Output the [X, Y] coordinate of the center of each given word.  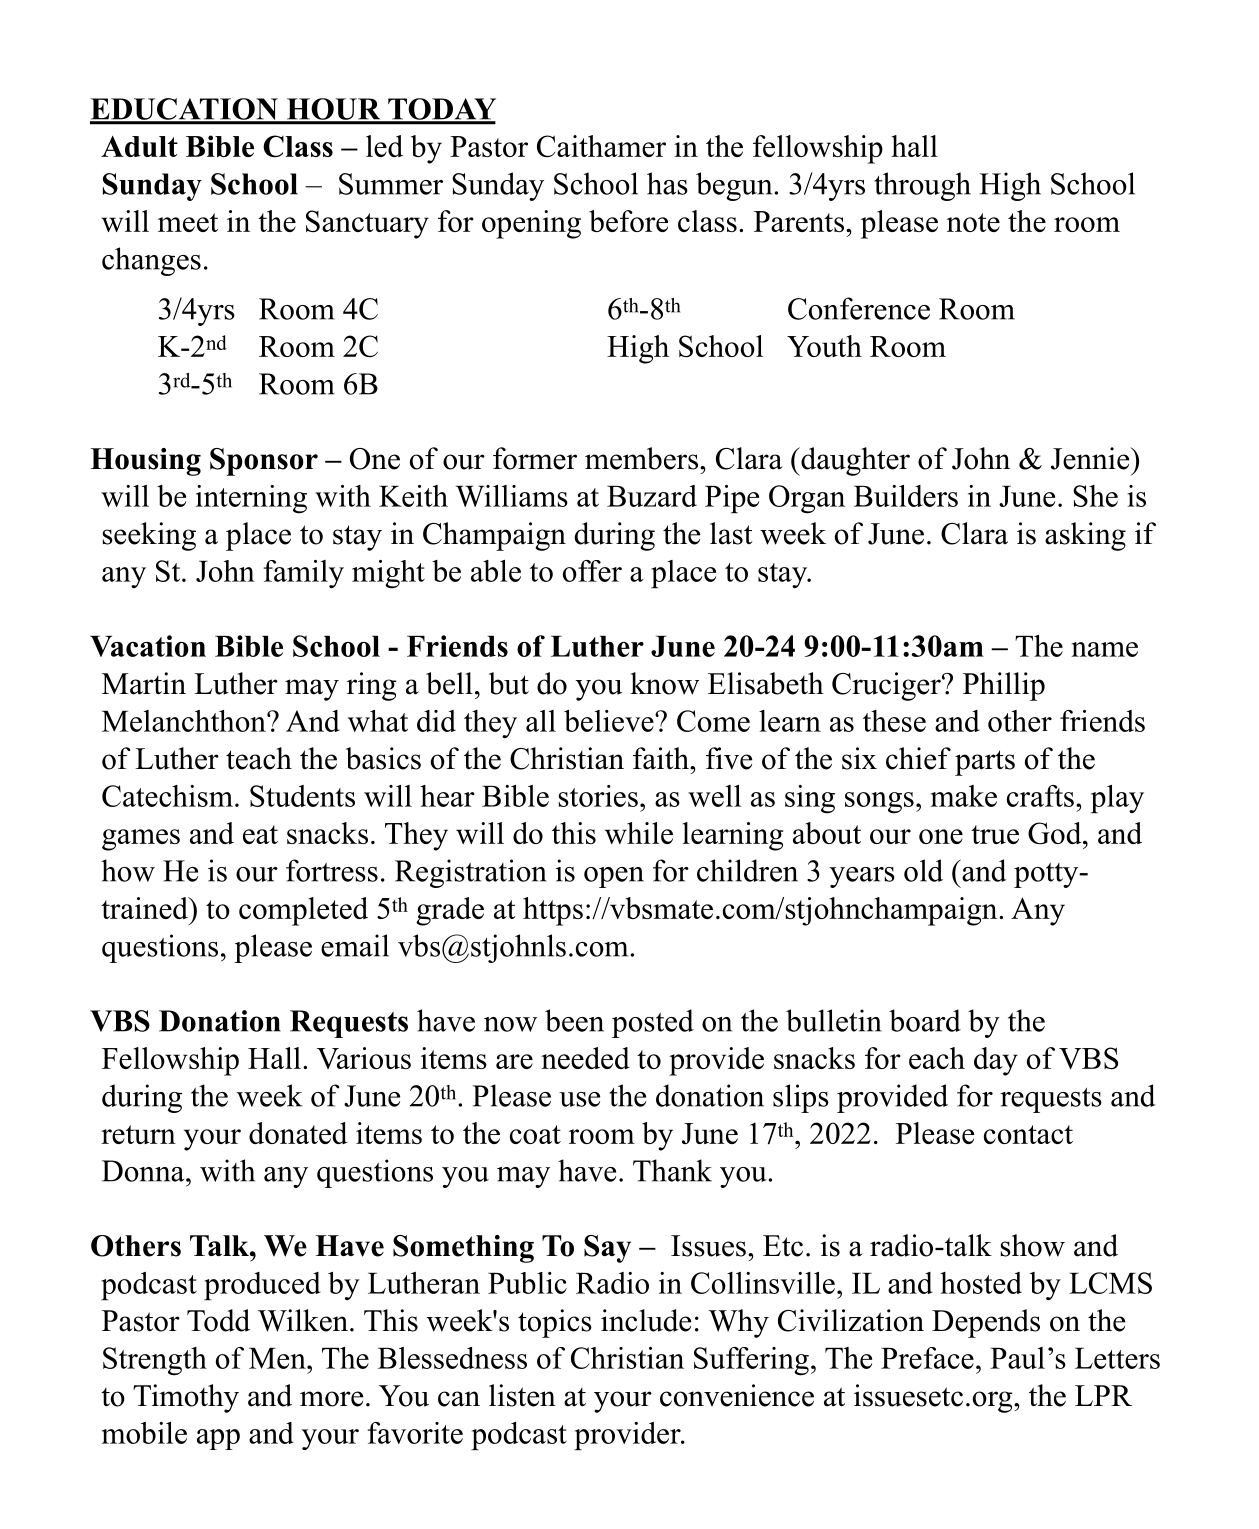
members [641, 458]
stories [598, 796]
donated [298, 1133]
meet [188, 222]
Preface [927, 1358]
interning [251, 499]
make [964, 796]
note [973, 222]
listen [522, 1395]
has [667, 183]
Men [278, 1358]
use [579, 1099]
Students [302, 796]
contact [1028, 1134]
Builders [906, 496]
